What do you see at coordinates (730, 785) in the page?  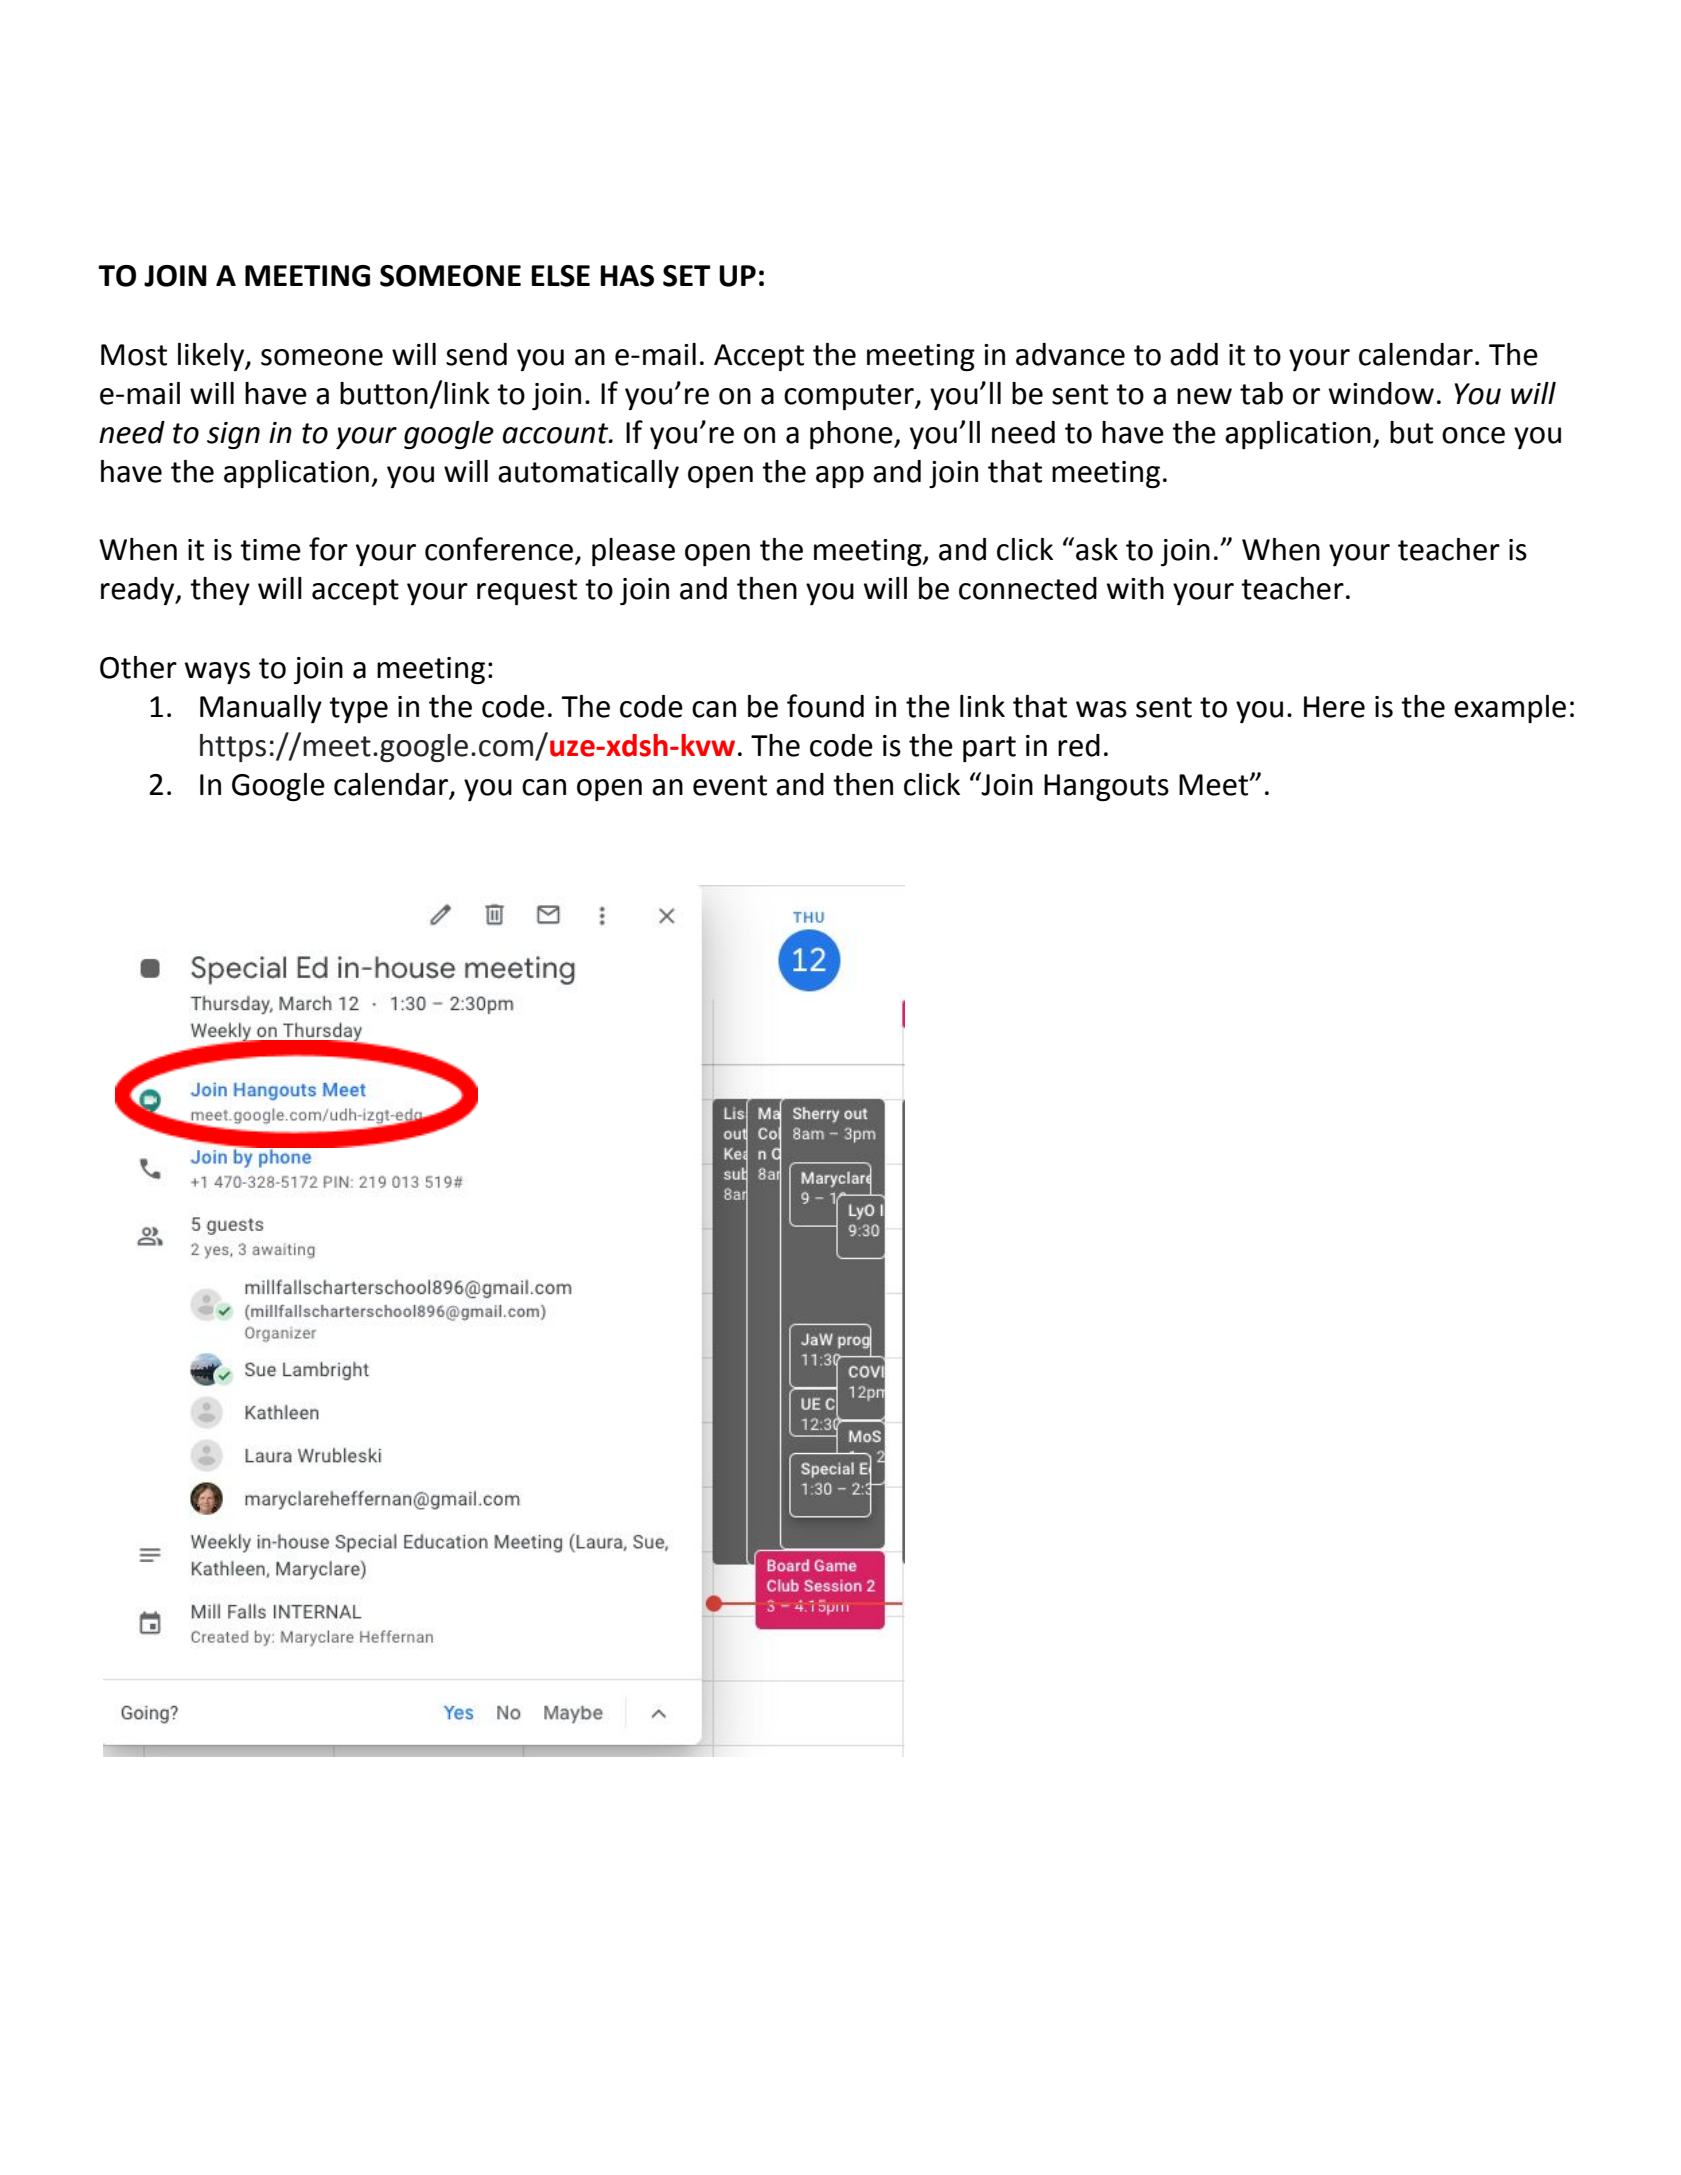 I see `event` at bounding box center [730, 785].
